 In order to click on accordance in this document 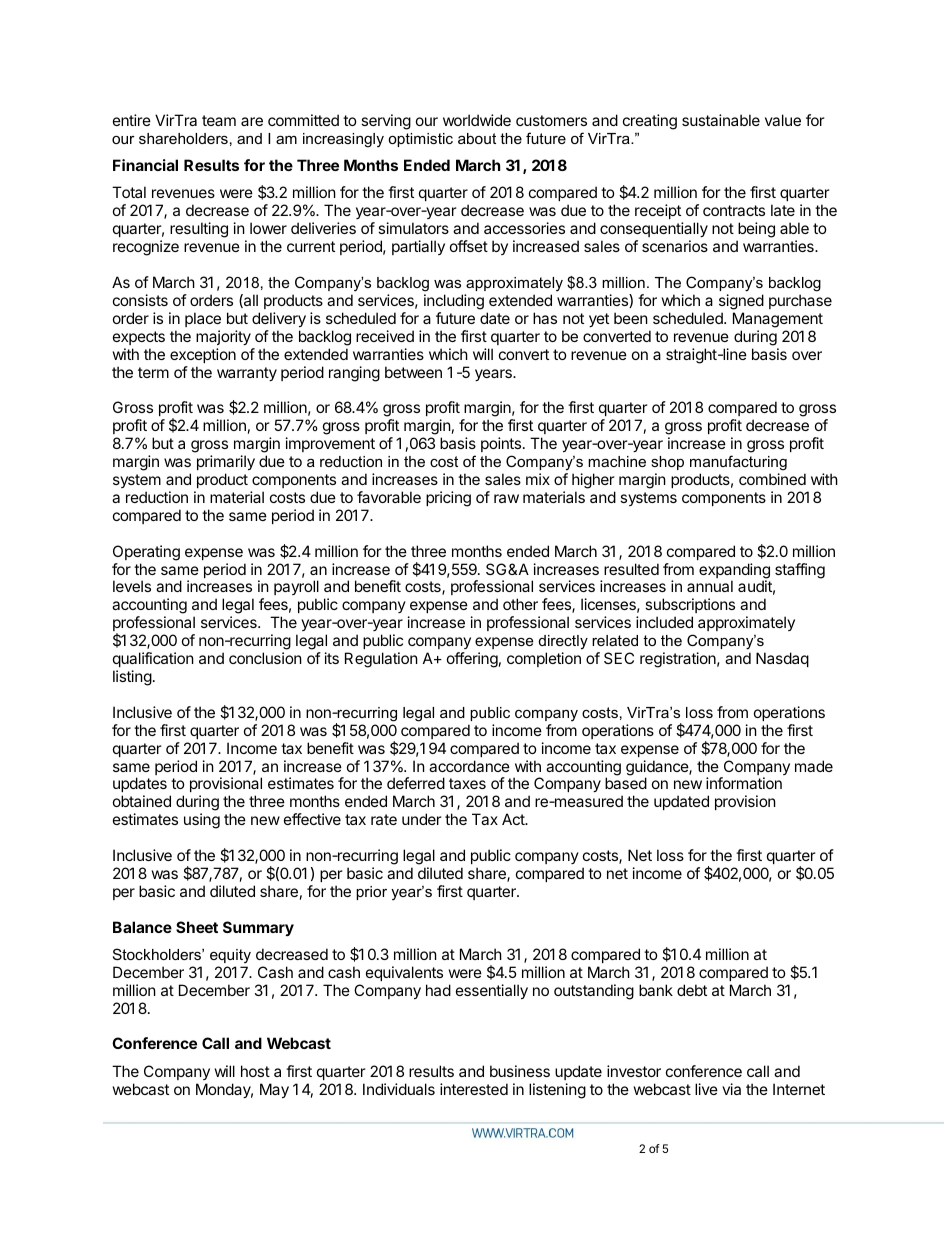, I will do `click(469, 766)`.
